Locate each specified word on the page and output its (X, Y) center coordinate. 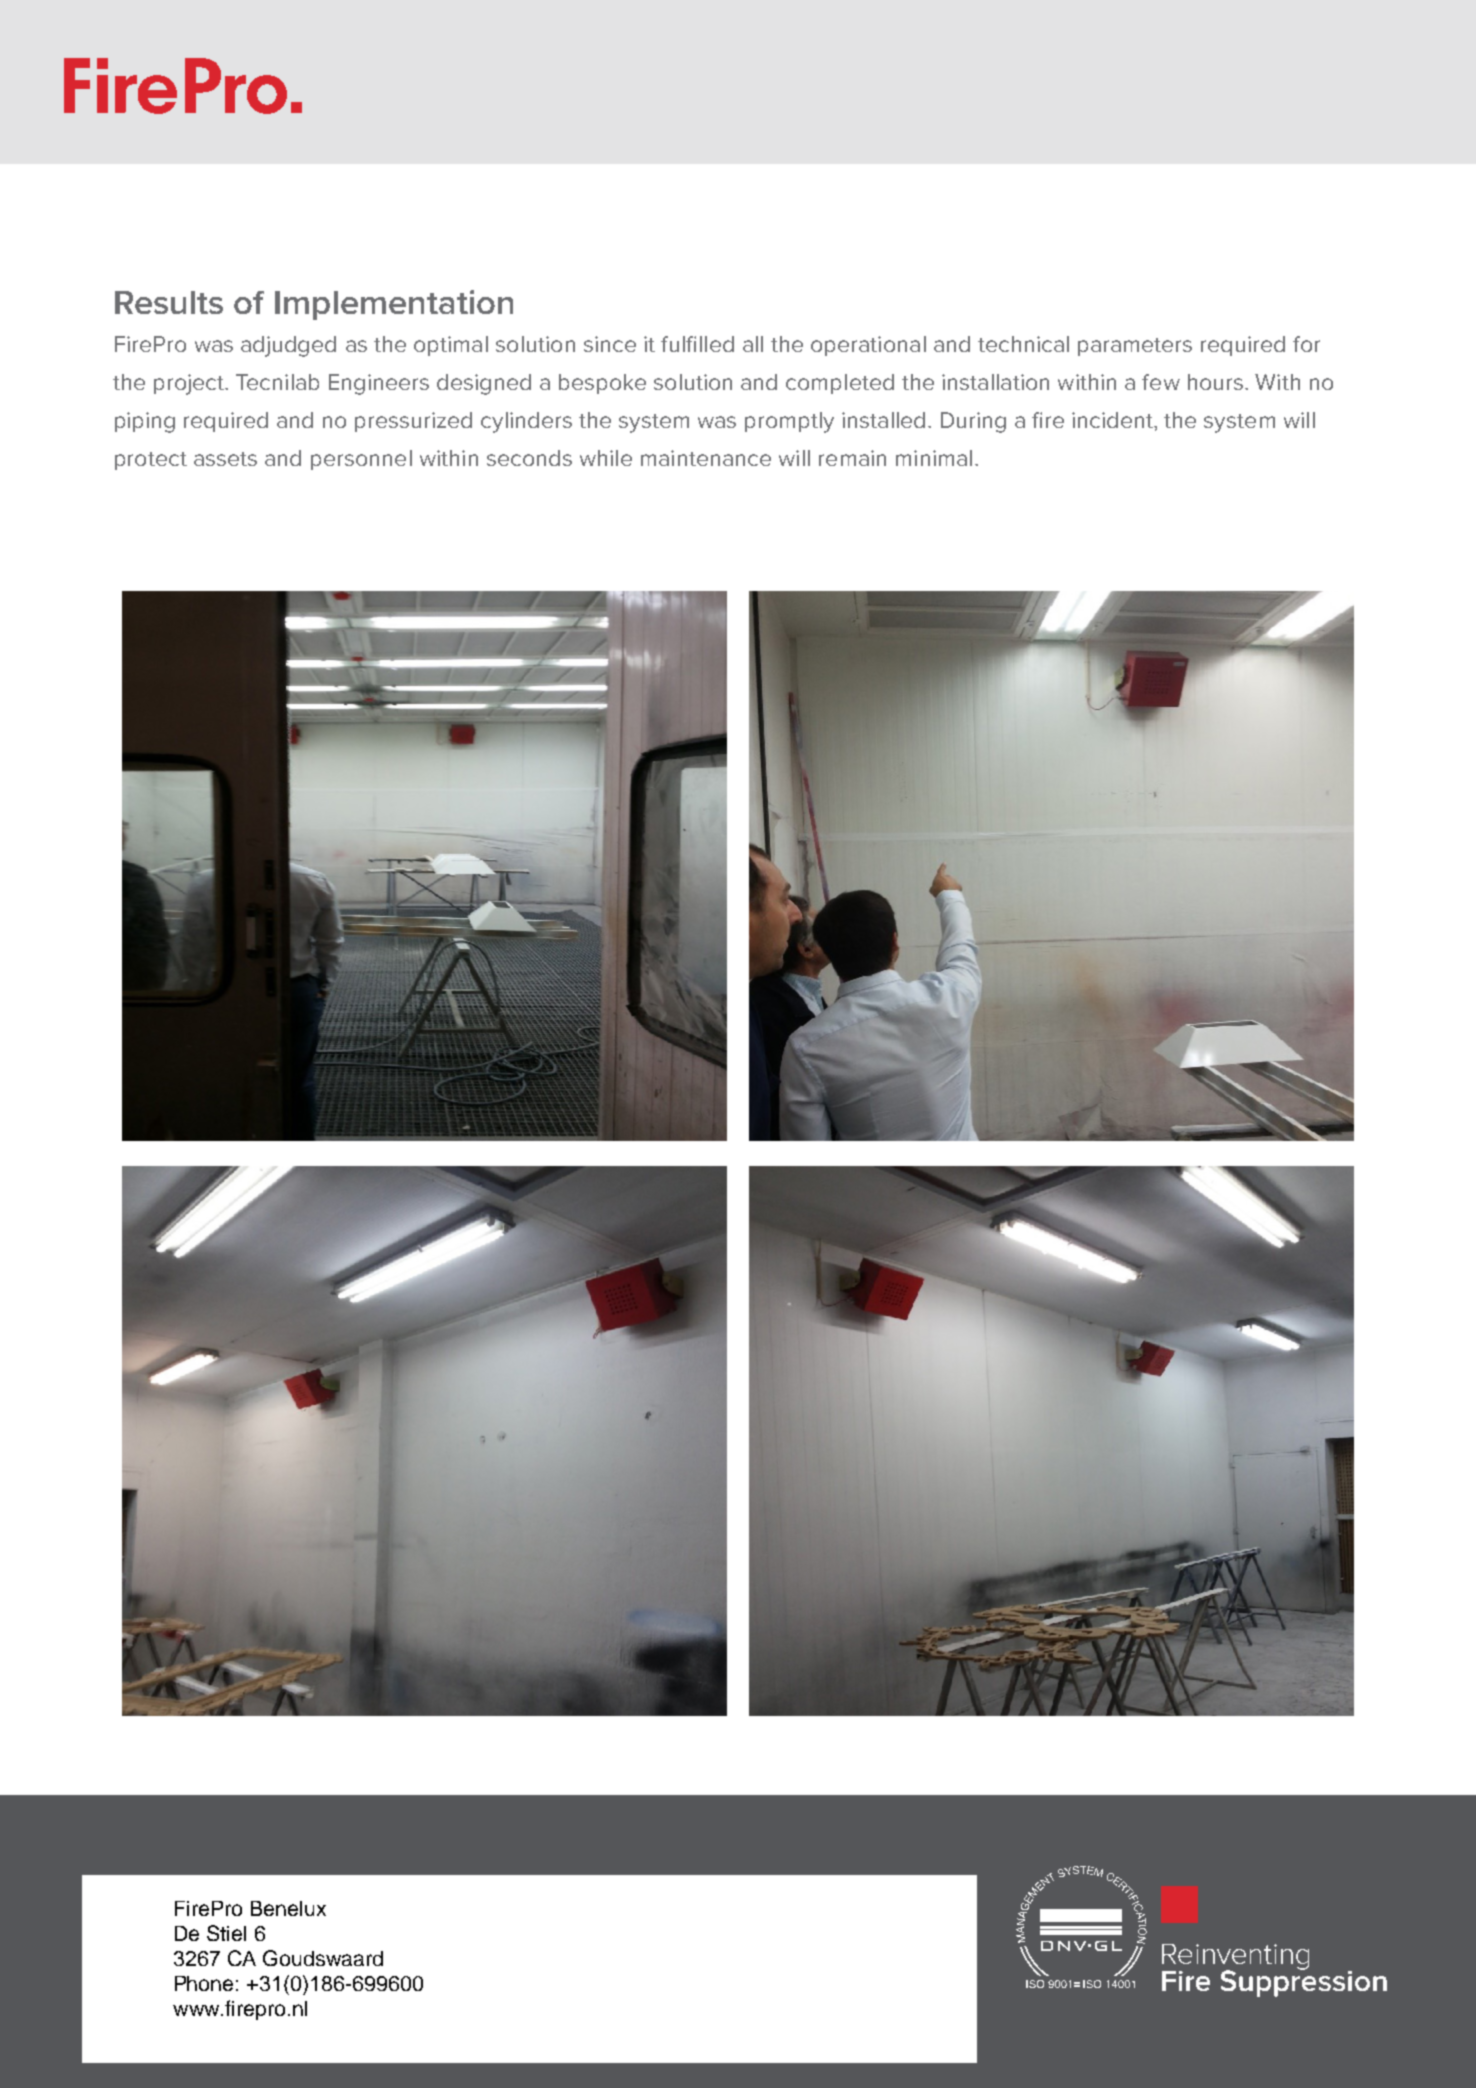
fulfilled (697, 344)
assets (225, 459)
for (1306, 344)
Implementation (394, 305)
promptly (789, 422)
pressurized (413, 422)
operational (868, 346)
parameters (1135, 347)
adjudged (288, 346)
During (973, 422)
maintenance (706, 458)
